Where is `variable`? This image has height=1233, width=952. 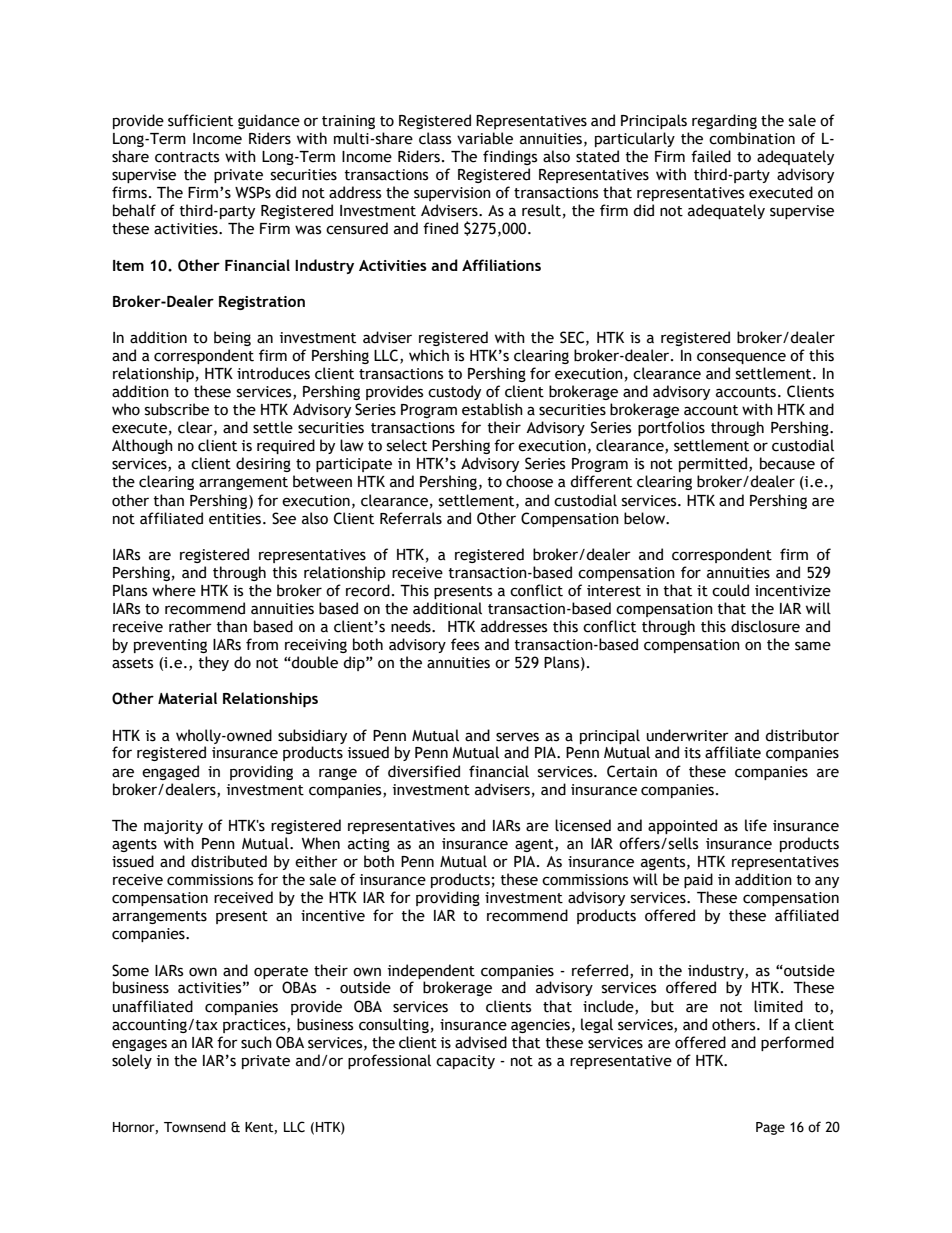 variable is located at coordinates (485, 138).
